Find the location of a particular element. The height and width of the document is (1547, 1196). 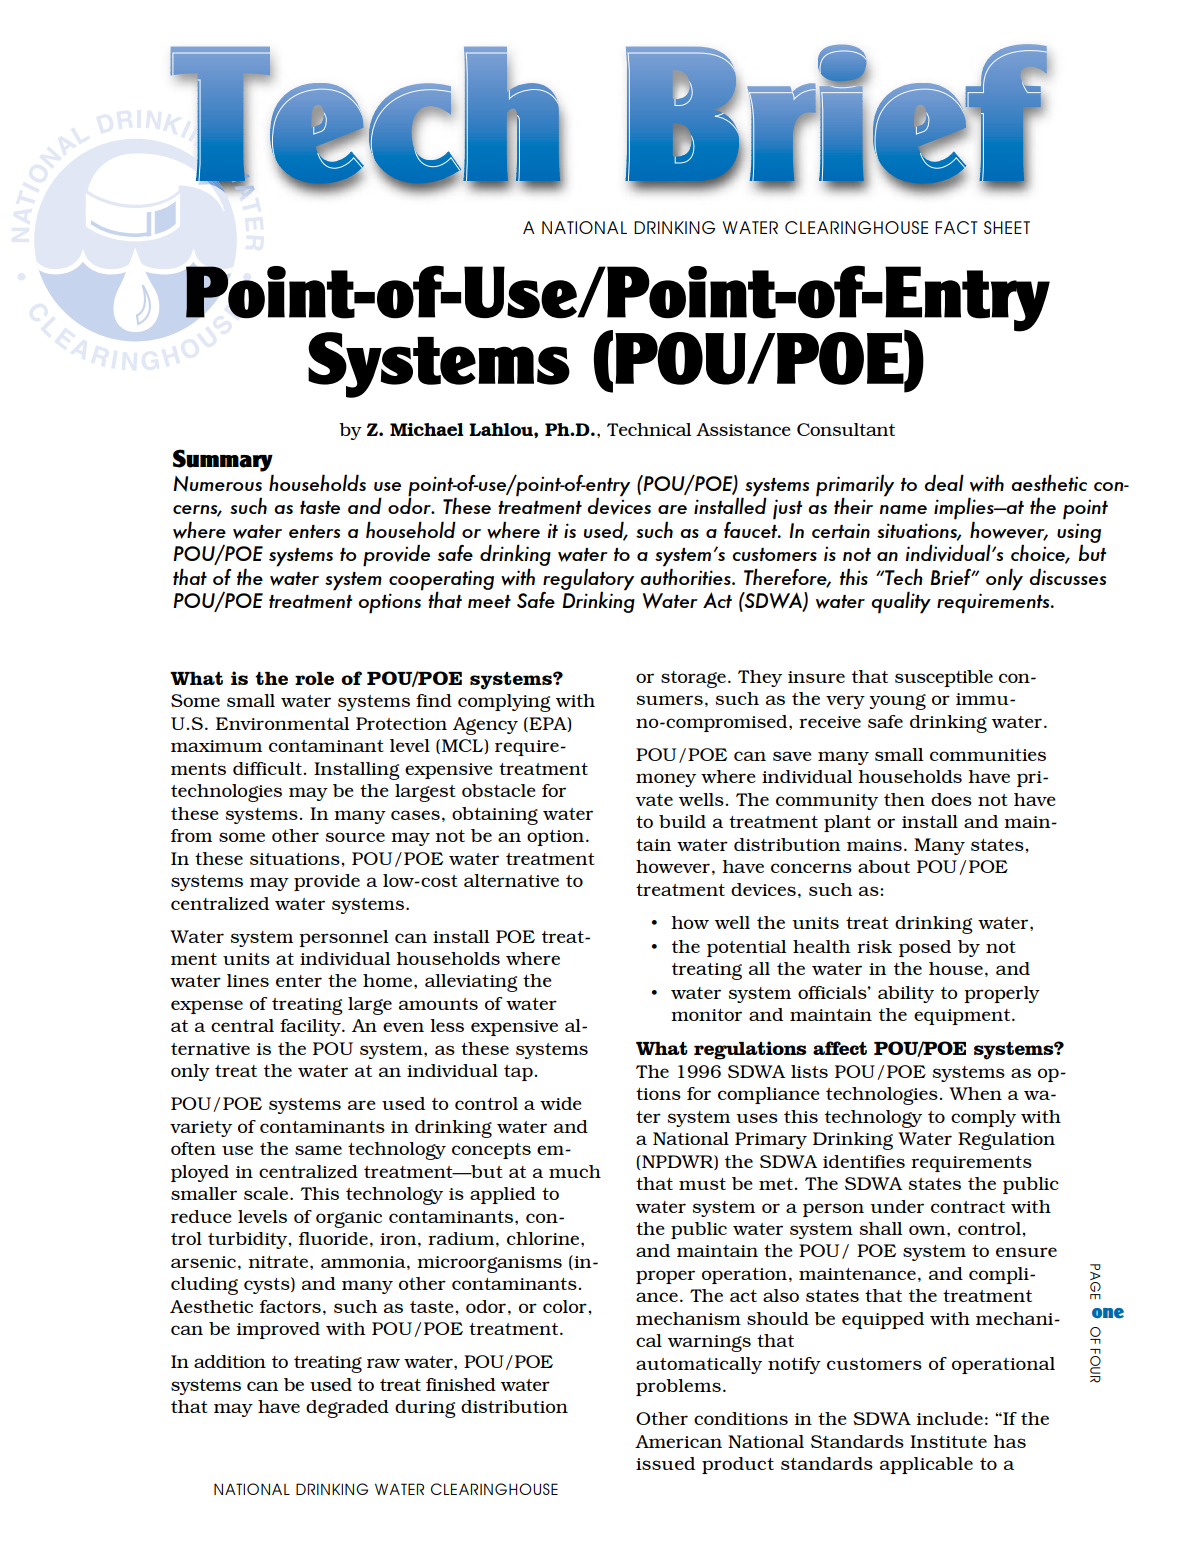

source is located at coordinates (355, 837).
